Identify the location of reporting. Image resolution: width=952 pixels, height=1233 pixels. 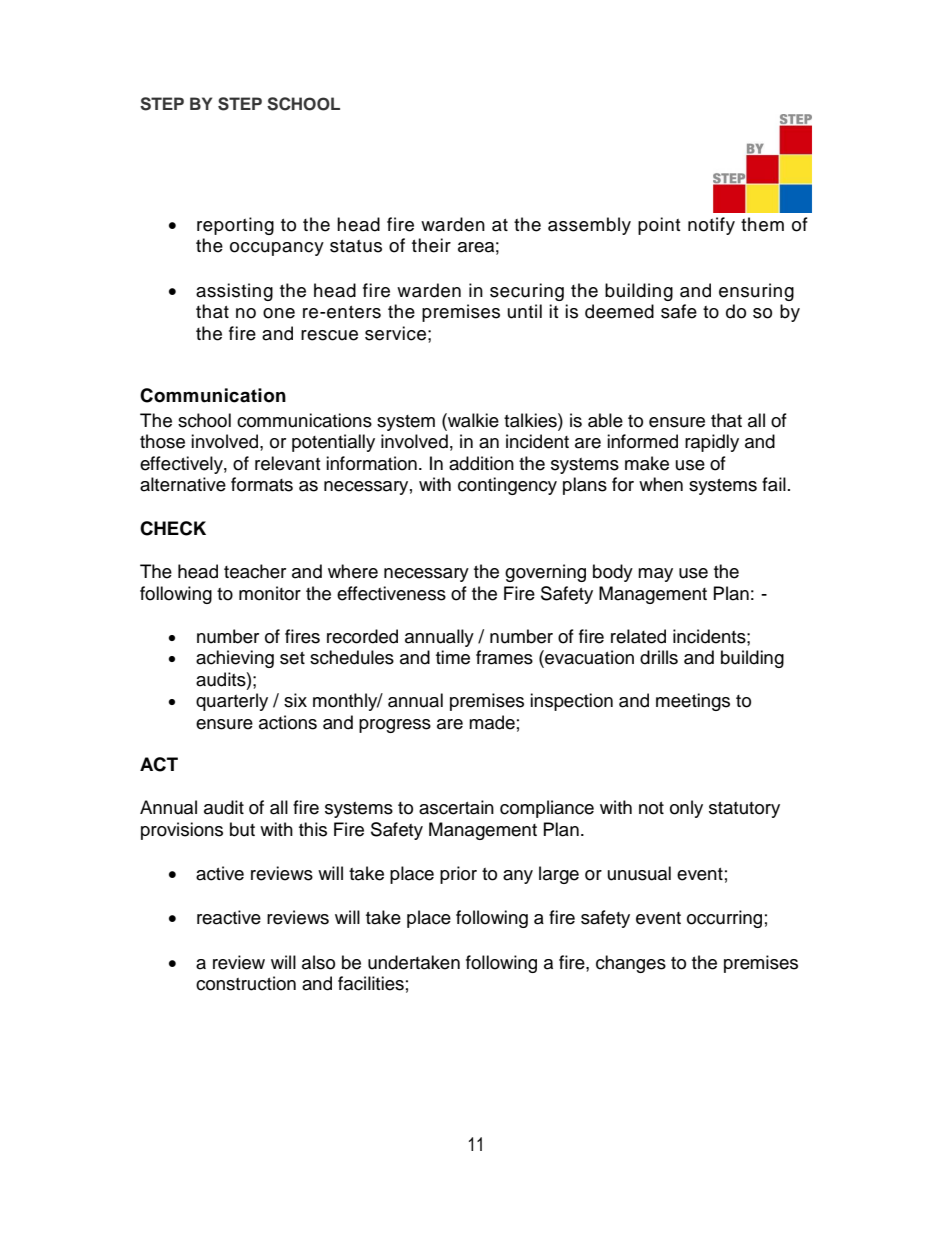
(235, 226).
